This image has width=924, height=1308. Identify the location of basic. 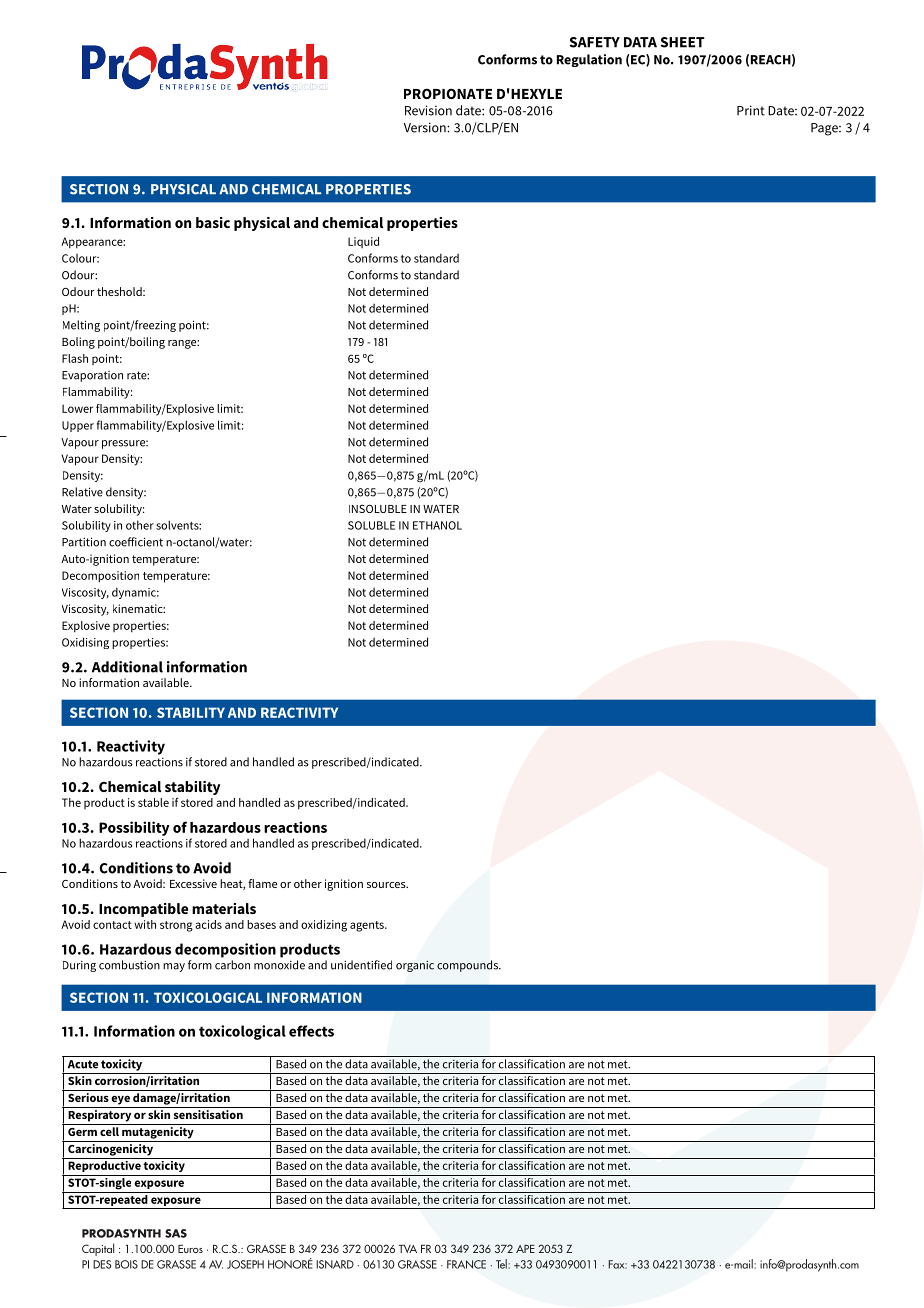
(213, 222).
